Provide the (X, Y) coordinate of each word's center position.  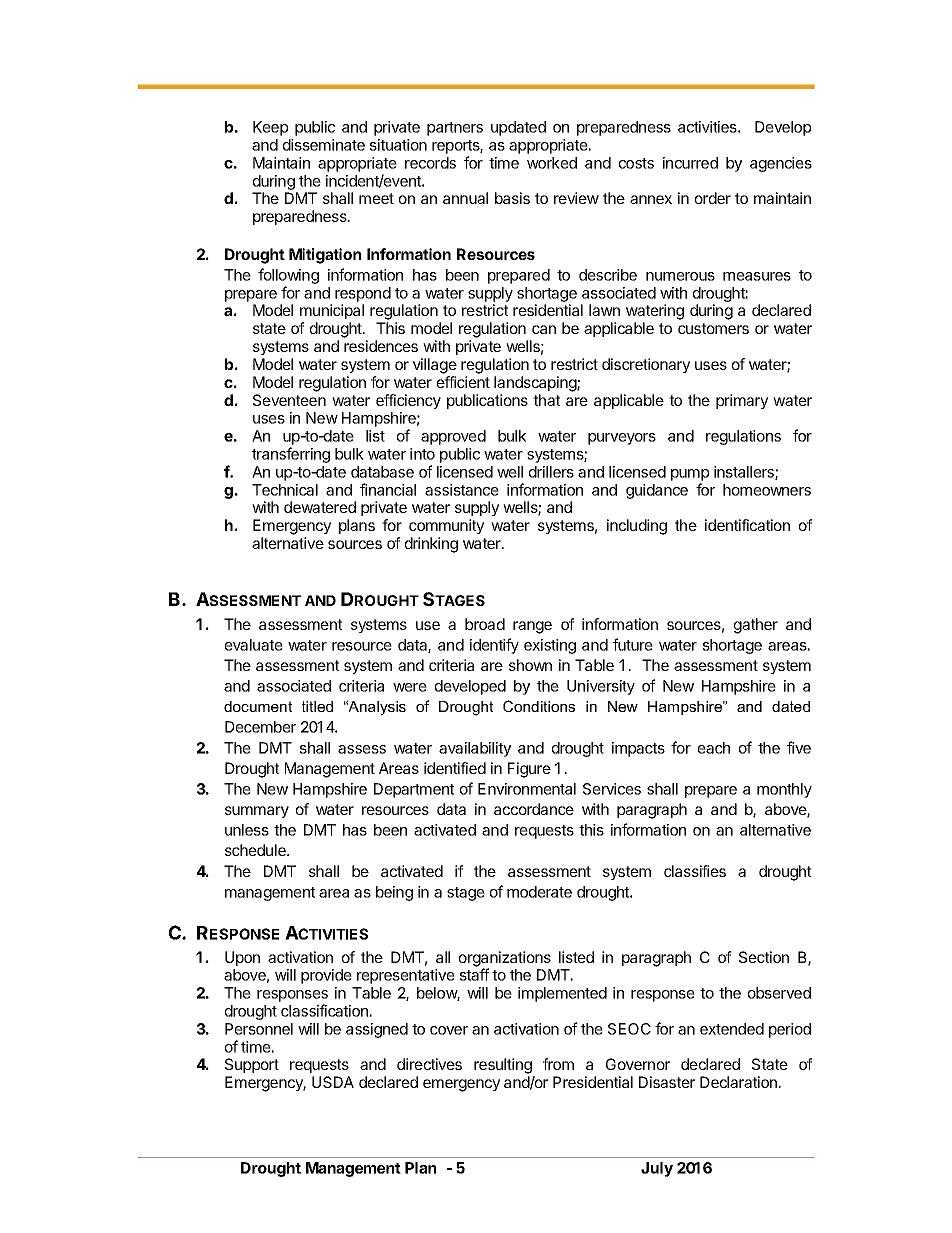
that (546, 400)
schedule (256, 850)
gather (756, 626)
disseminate (324, 145)
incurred (690, 163)
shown (530, 665)
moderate (539, 892)
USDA (333, 1082)
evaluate (254, 645)
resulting (503, 1066)
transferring (291, 455)
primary (742, 401)
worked (552, 163)
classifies (695, 871)
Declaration (739, 1082)
